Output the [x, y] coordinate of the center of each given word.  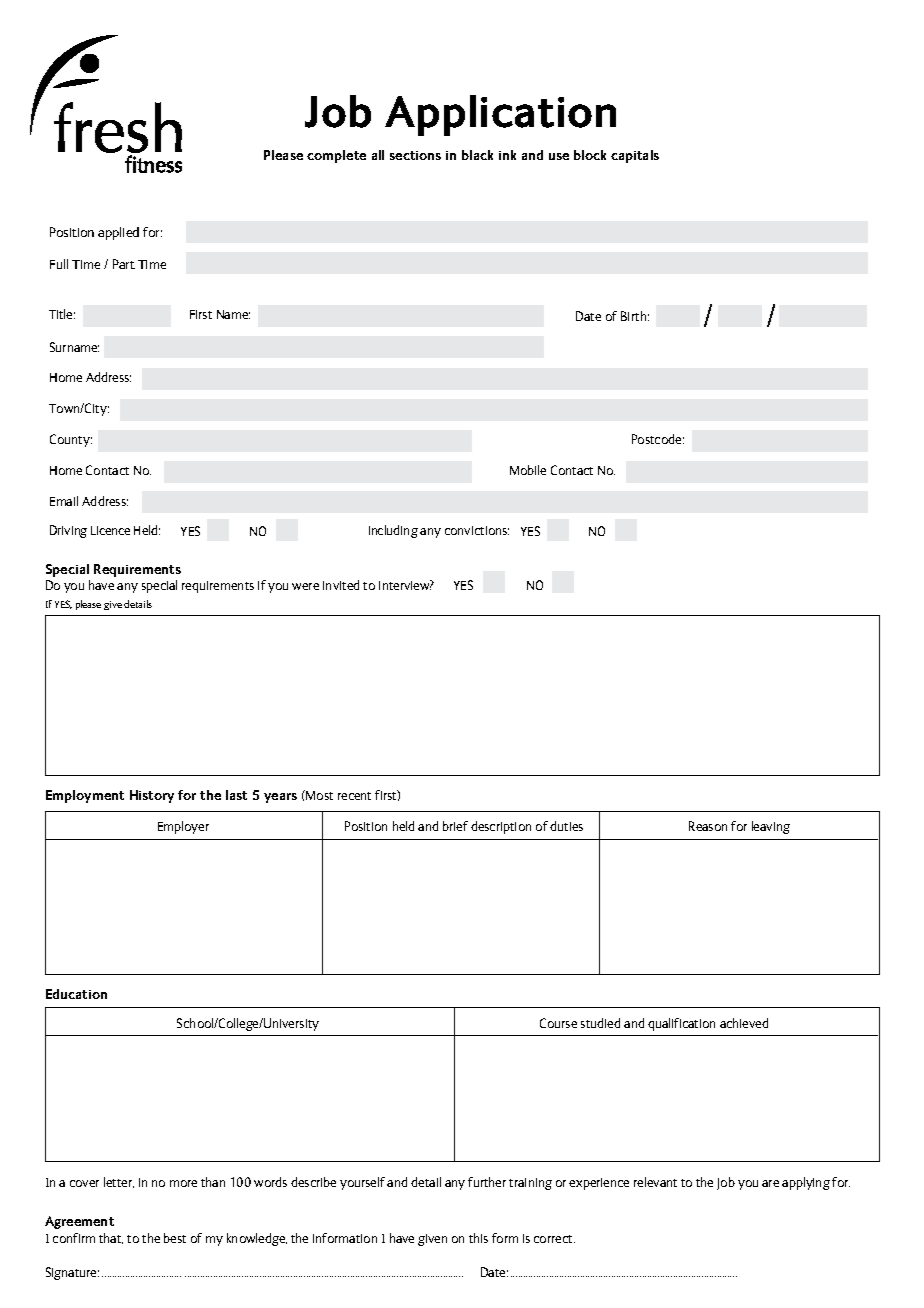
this [478, 1238]
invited [341, 585]
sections [415, 155]
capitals [635, 156]
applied [118, 233]
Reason [708, 826]
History [152, 796]
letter [119, 1182]
